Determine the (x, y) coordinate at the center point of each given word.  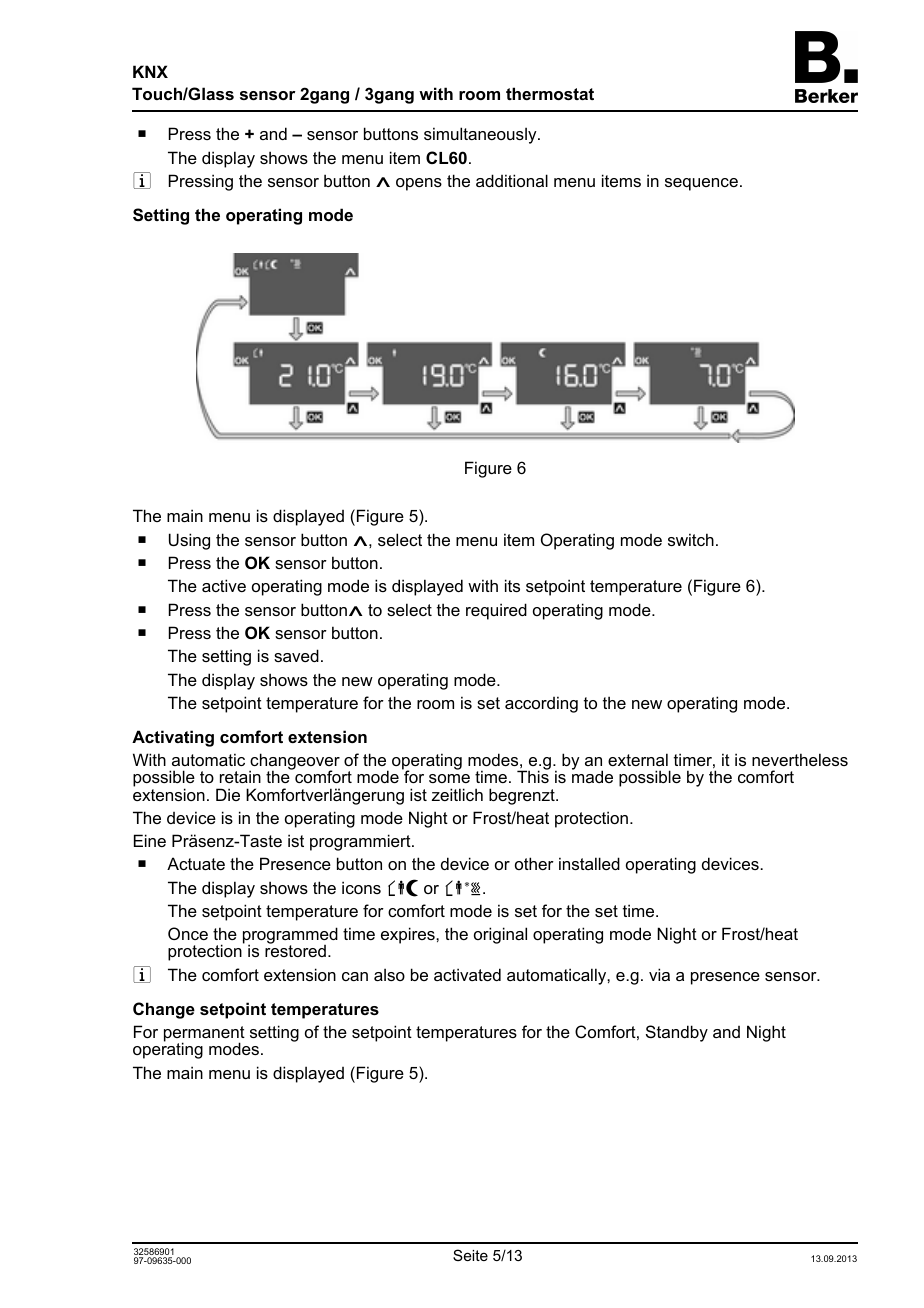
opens (419, 184)
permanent (204, 1035)
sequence (701, 184)
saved (296, 655)
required (496, 611)
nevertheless (800, 759)
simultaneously (481, 135)
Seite (470, 1255)
